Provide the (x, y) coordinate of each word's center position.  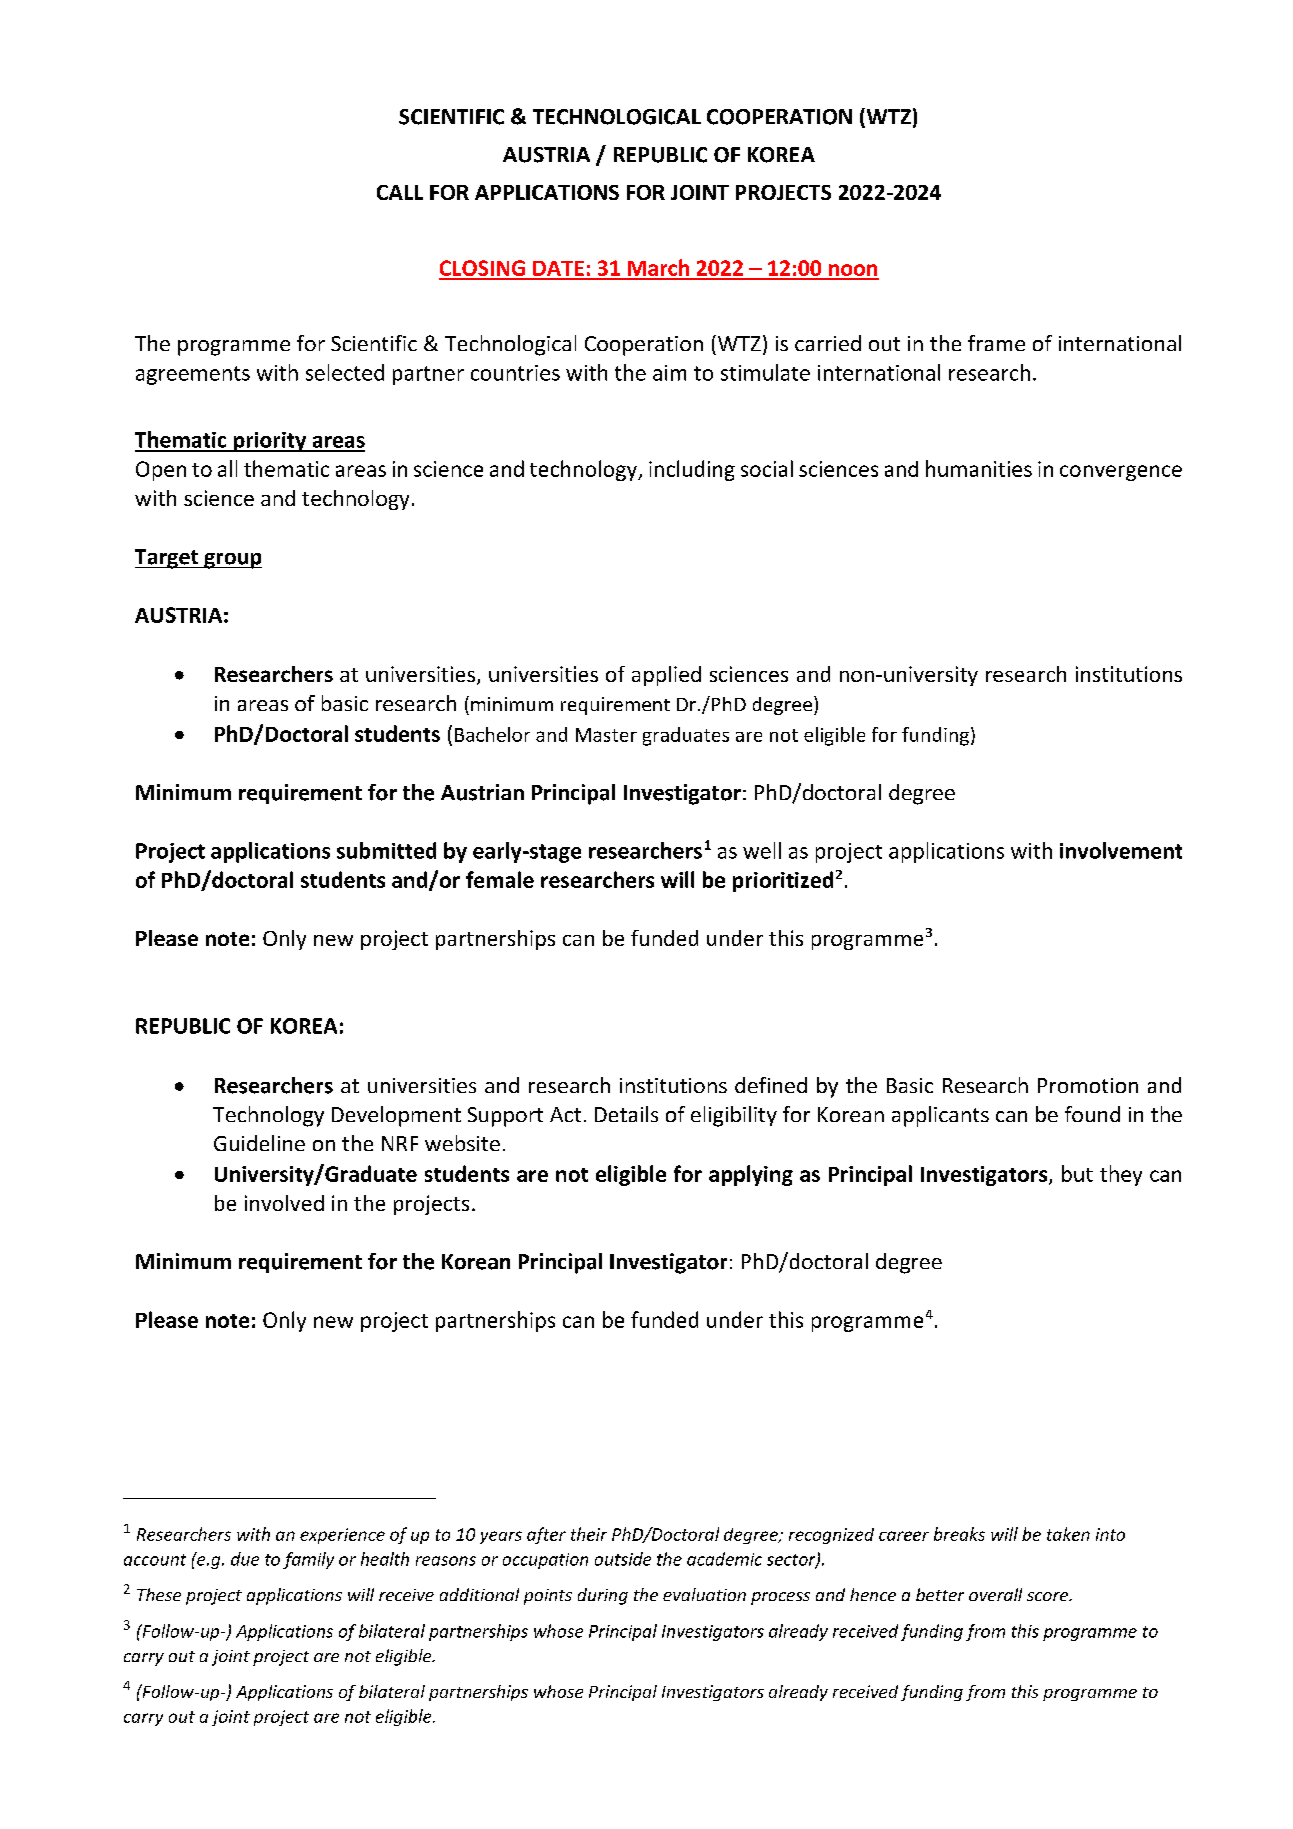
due (245, 1559)
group (232, 561)
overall (995, 1594)
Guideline (259, 1143)
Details (626, 1114)
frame (996, 343)
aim (669, 373)
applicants (940, 1116)
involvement (1121, 850)
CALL (400, 192)
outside (623, 1559)
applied (666, 676)
